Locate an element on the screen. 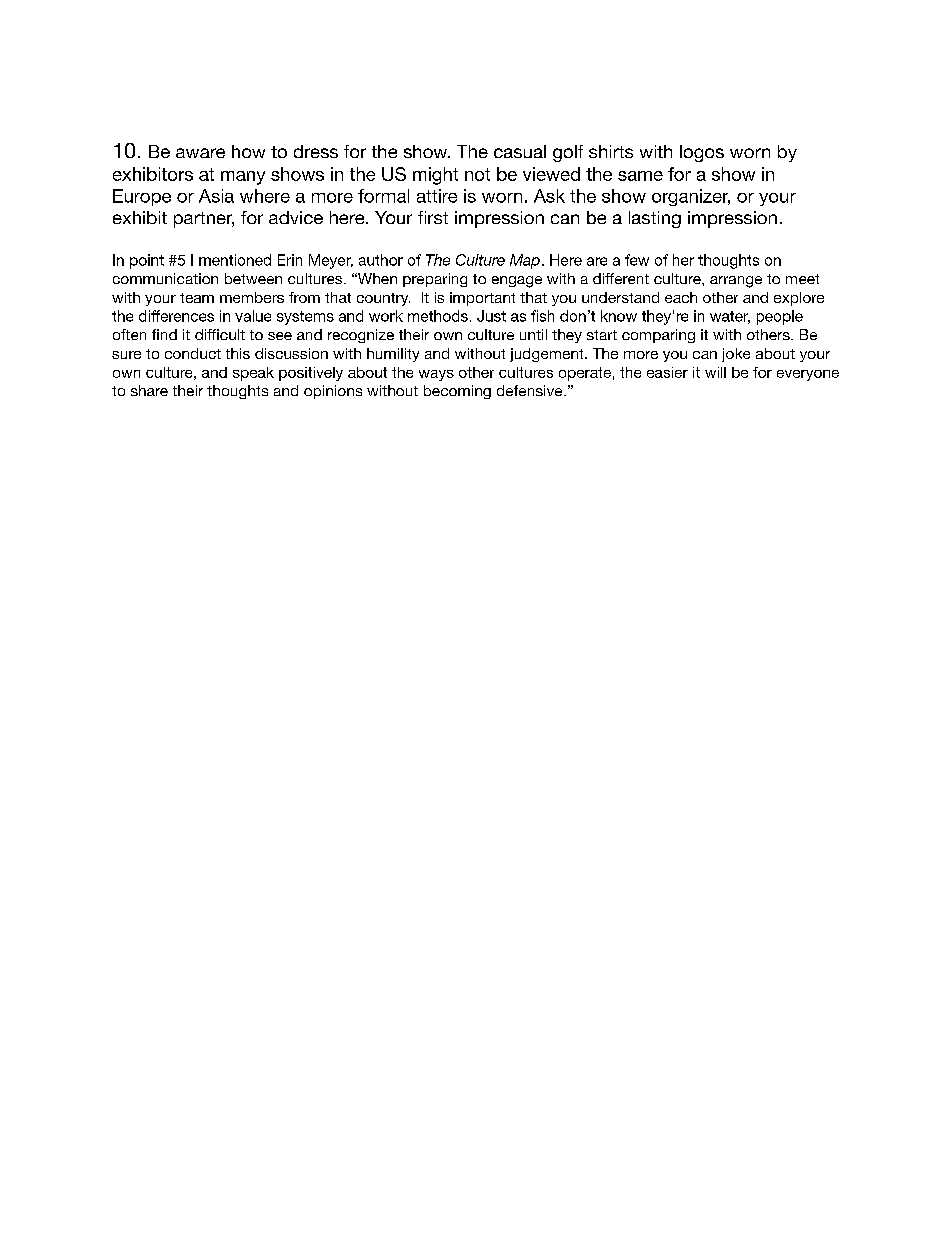  casual is located at coordinates (520, 151).
